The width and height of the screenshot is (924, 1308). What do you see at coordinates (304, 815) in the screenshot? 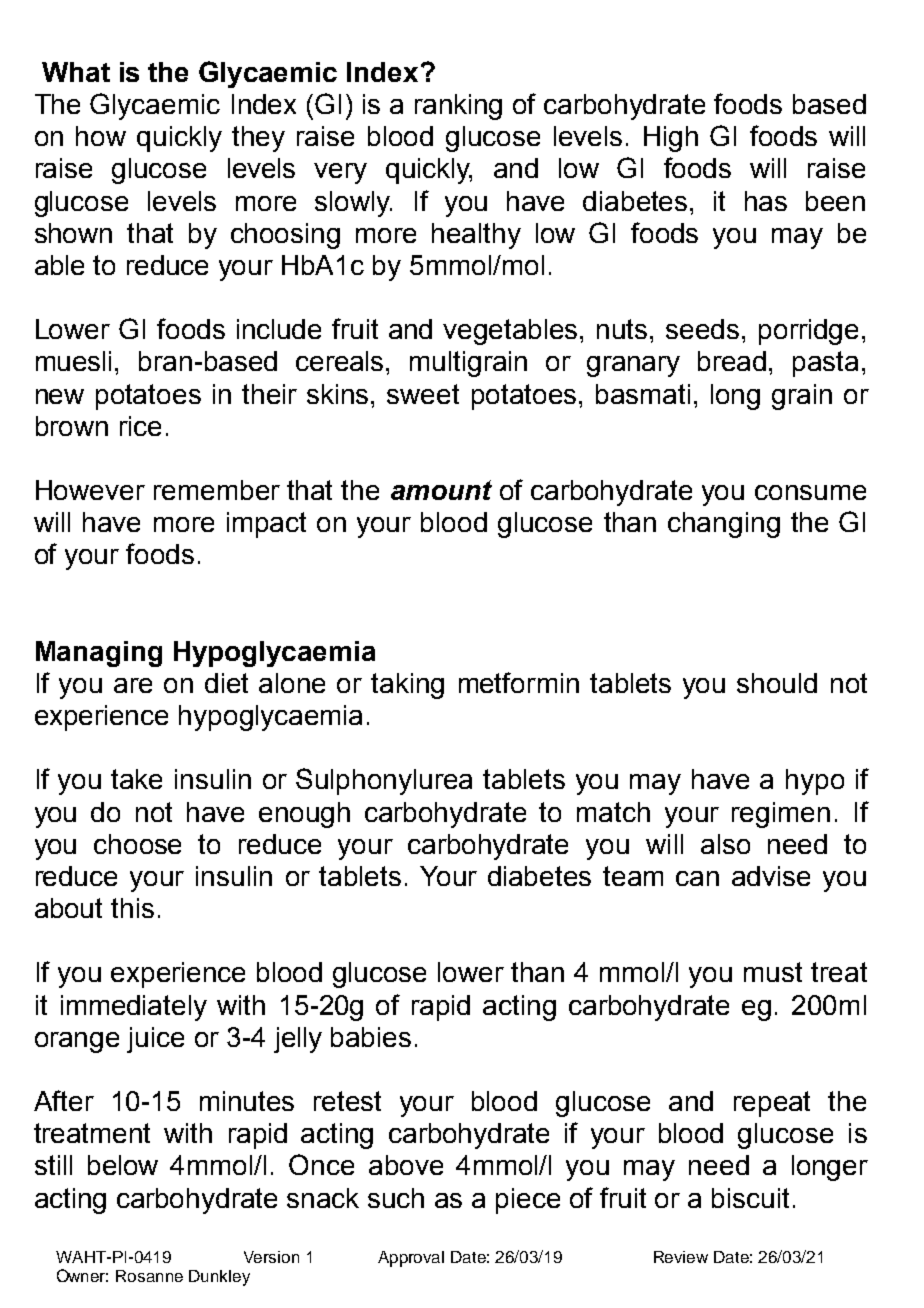
I see `enough` at bounding box center [304, 815].
